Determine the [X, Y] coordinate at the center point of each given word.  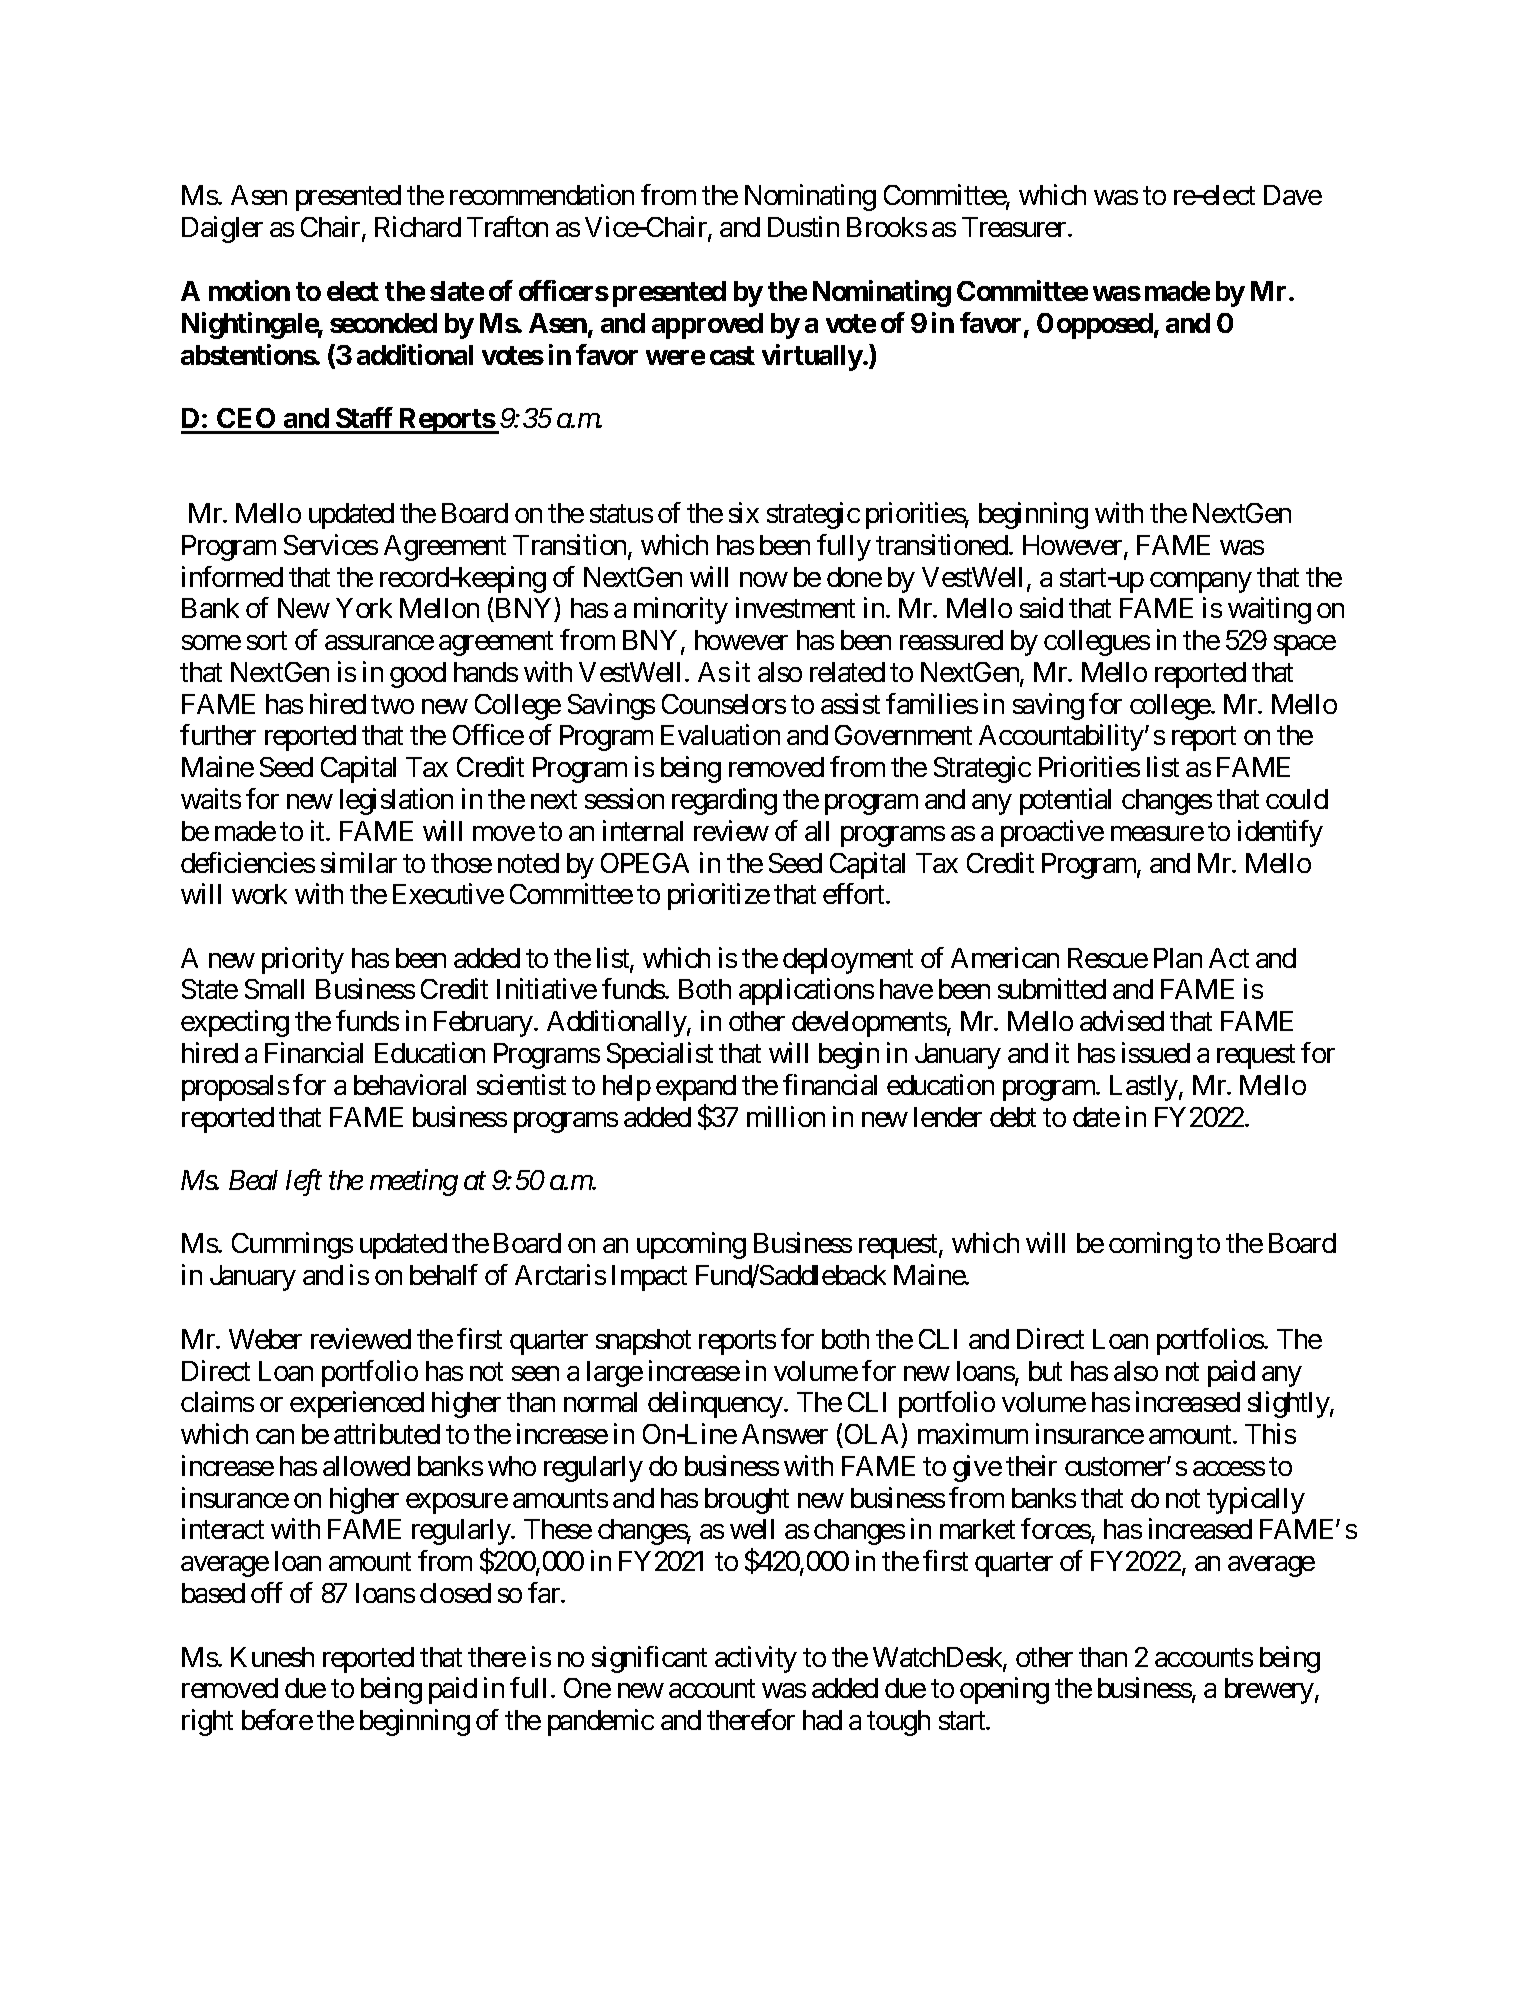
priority [303, 960]
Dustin [803, 226]
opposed [1105, 326]
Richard [418, 226]
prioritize [719, 896]
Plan [1178, 958]
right [207, 1722]
